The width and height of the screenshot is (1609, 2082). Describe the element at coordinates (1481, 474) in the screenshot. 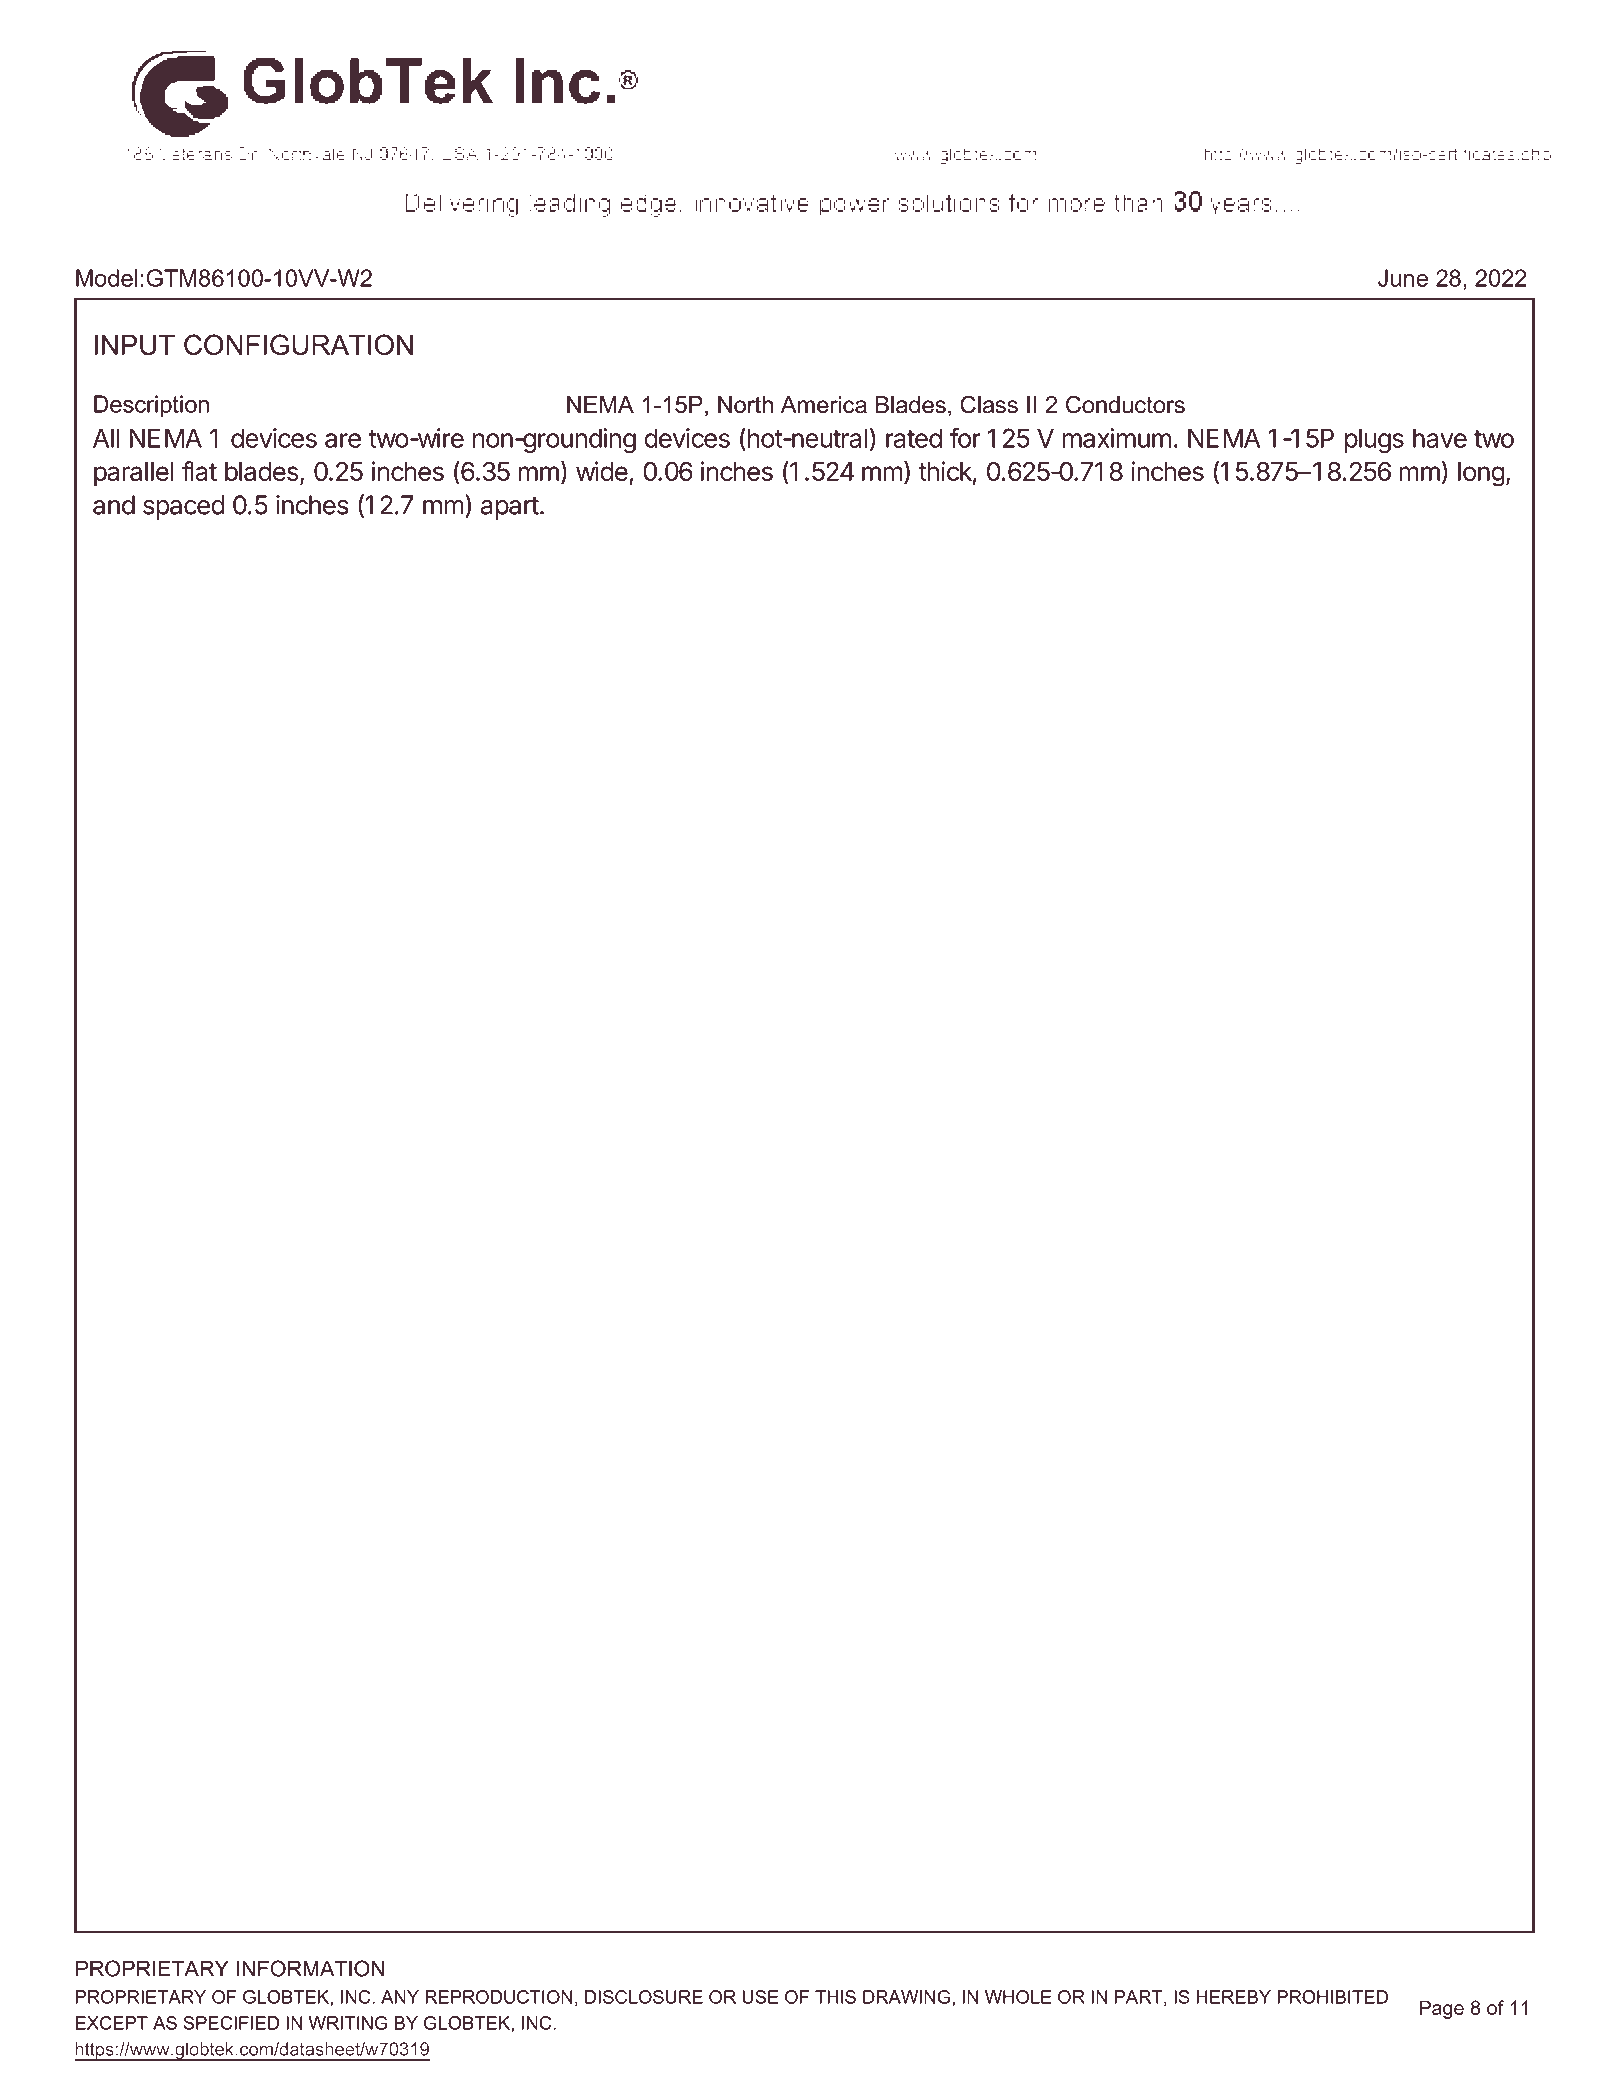

I see `long` at that location.
